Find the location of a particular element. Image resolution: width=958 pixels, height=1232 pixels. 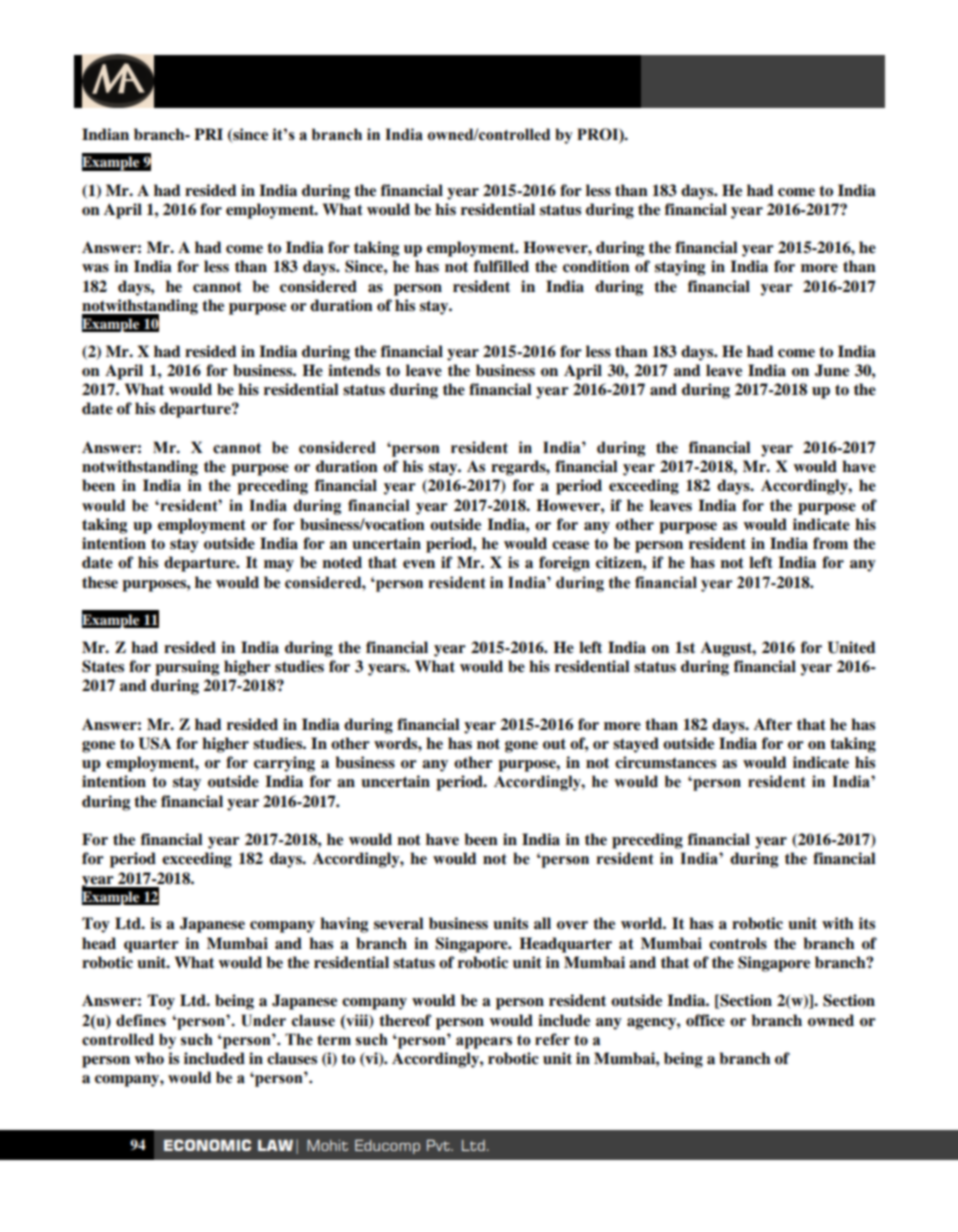

ECONOMIC is located at coordinates (207, 1145).
